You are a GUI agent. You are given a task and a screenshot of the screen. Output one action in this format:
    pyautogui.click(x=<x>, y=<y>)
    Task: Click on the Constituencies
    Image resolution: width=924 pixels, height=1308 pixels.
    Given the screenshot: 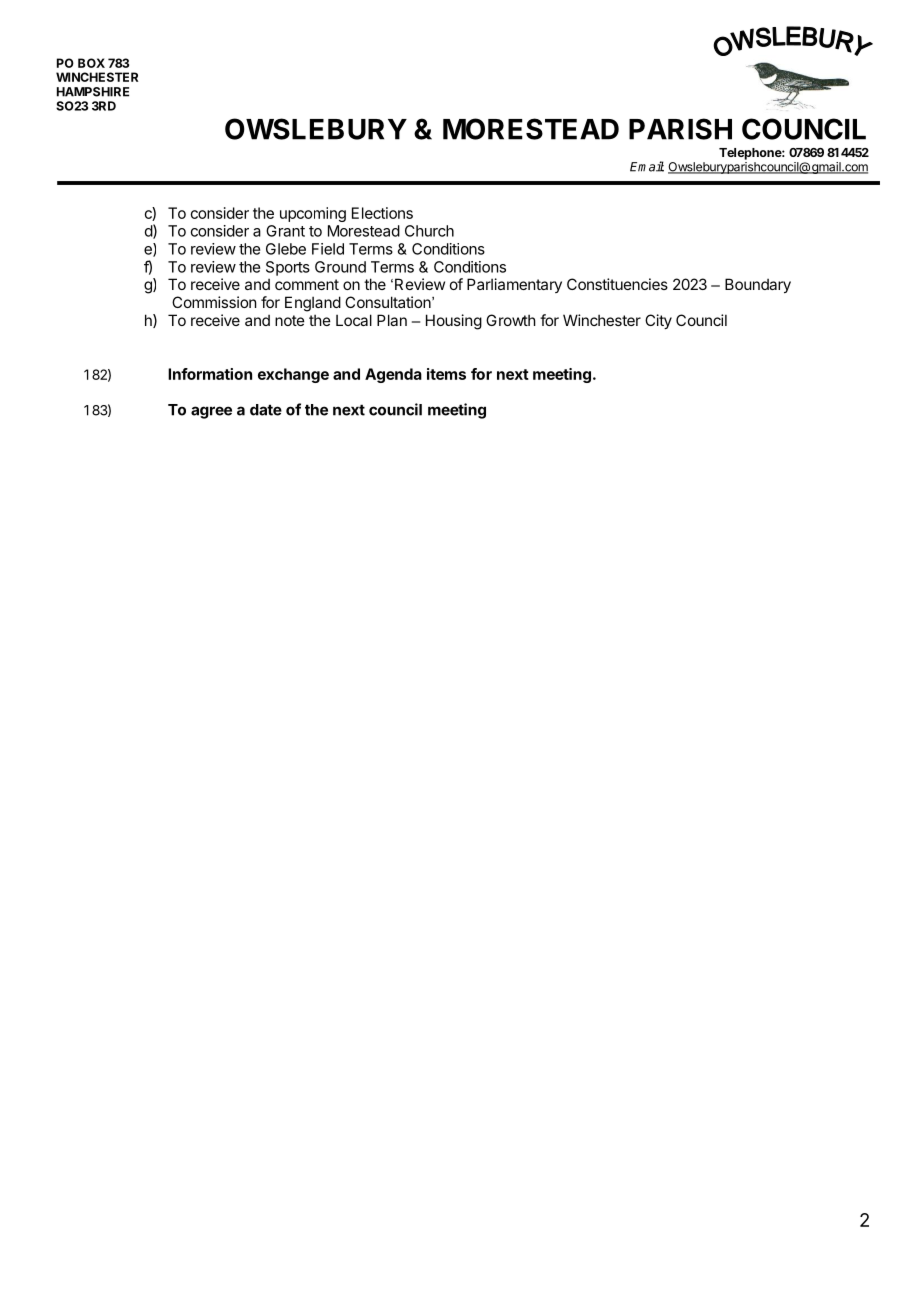 What is the action you would take?
    pyautogui.click(x=617, y=284)
